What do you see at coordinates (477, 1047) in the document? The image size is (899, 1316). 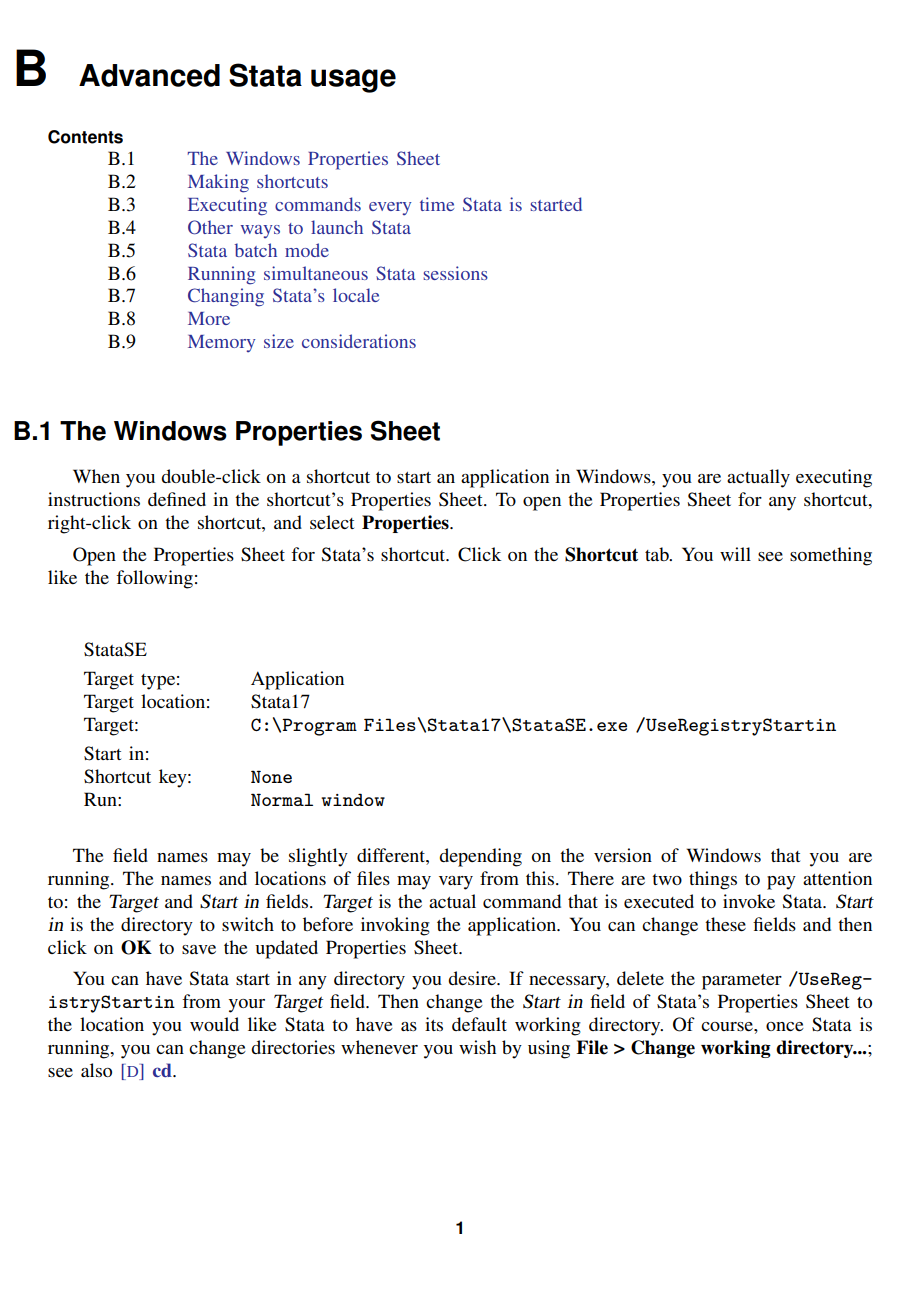 I see `wish` at bounding box center [477, 1047].
